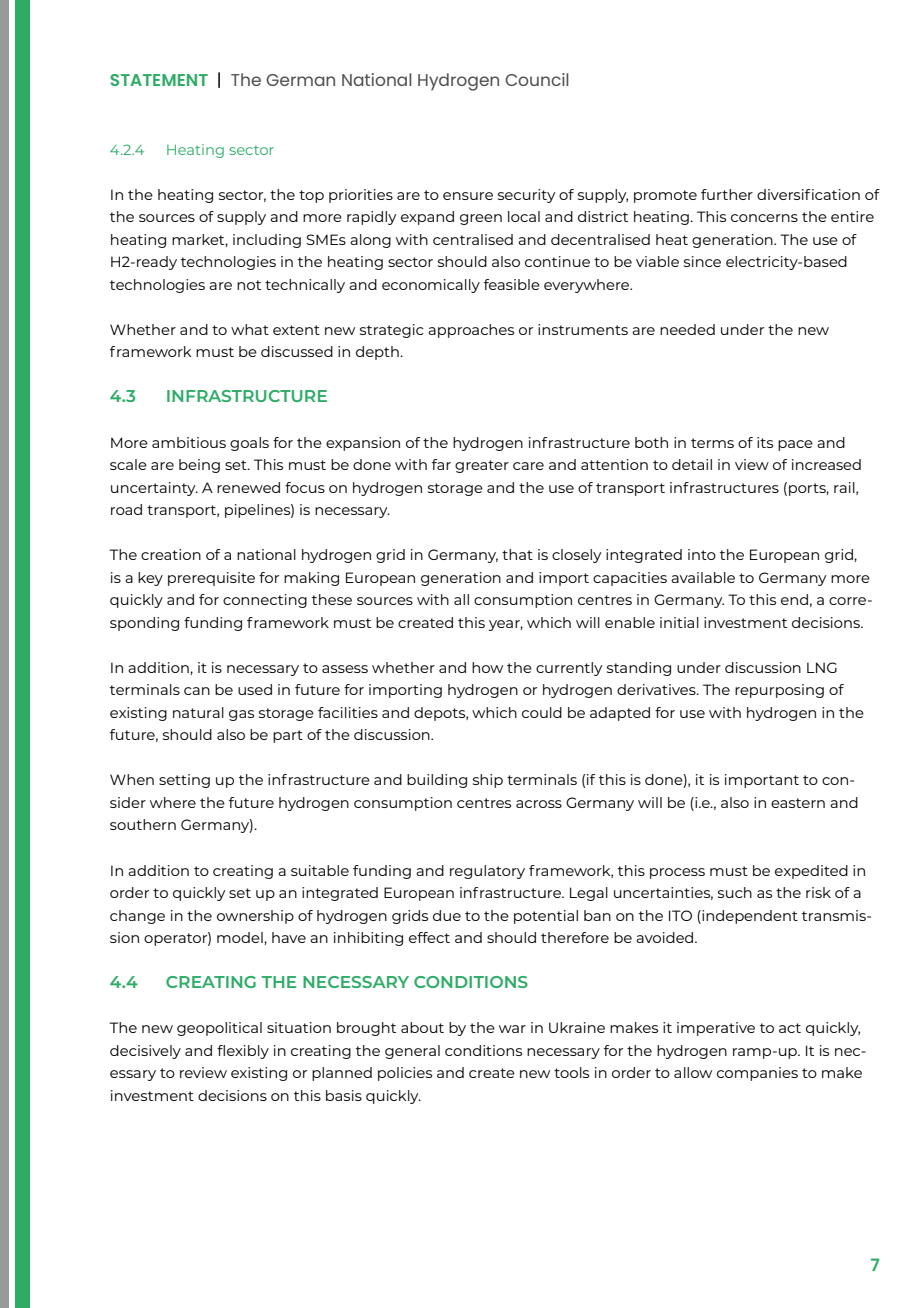 The width and height of the document is (924, 1308). I want to click on war, so click(512, 1029).
